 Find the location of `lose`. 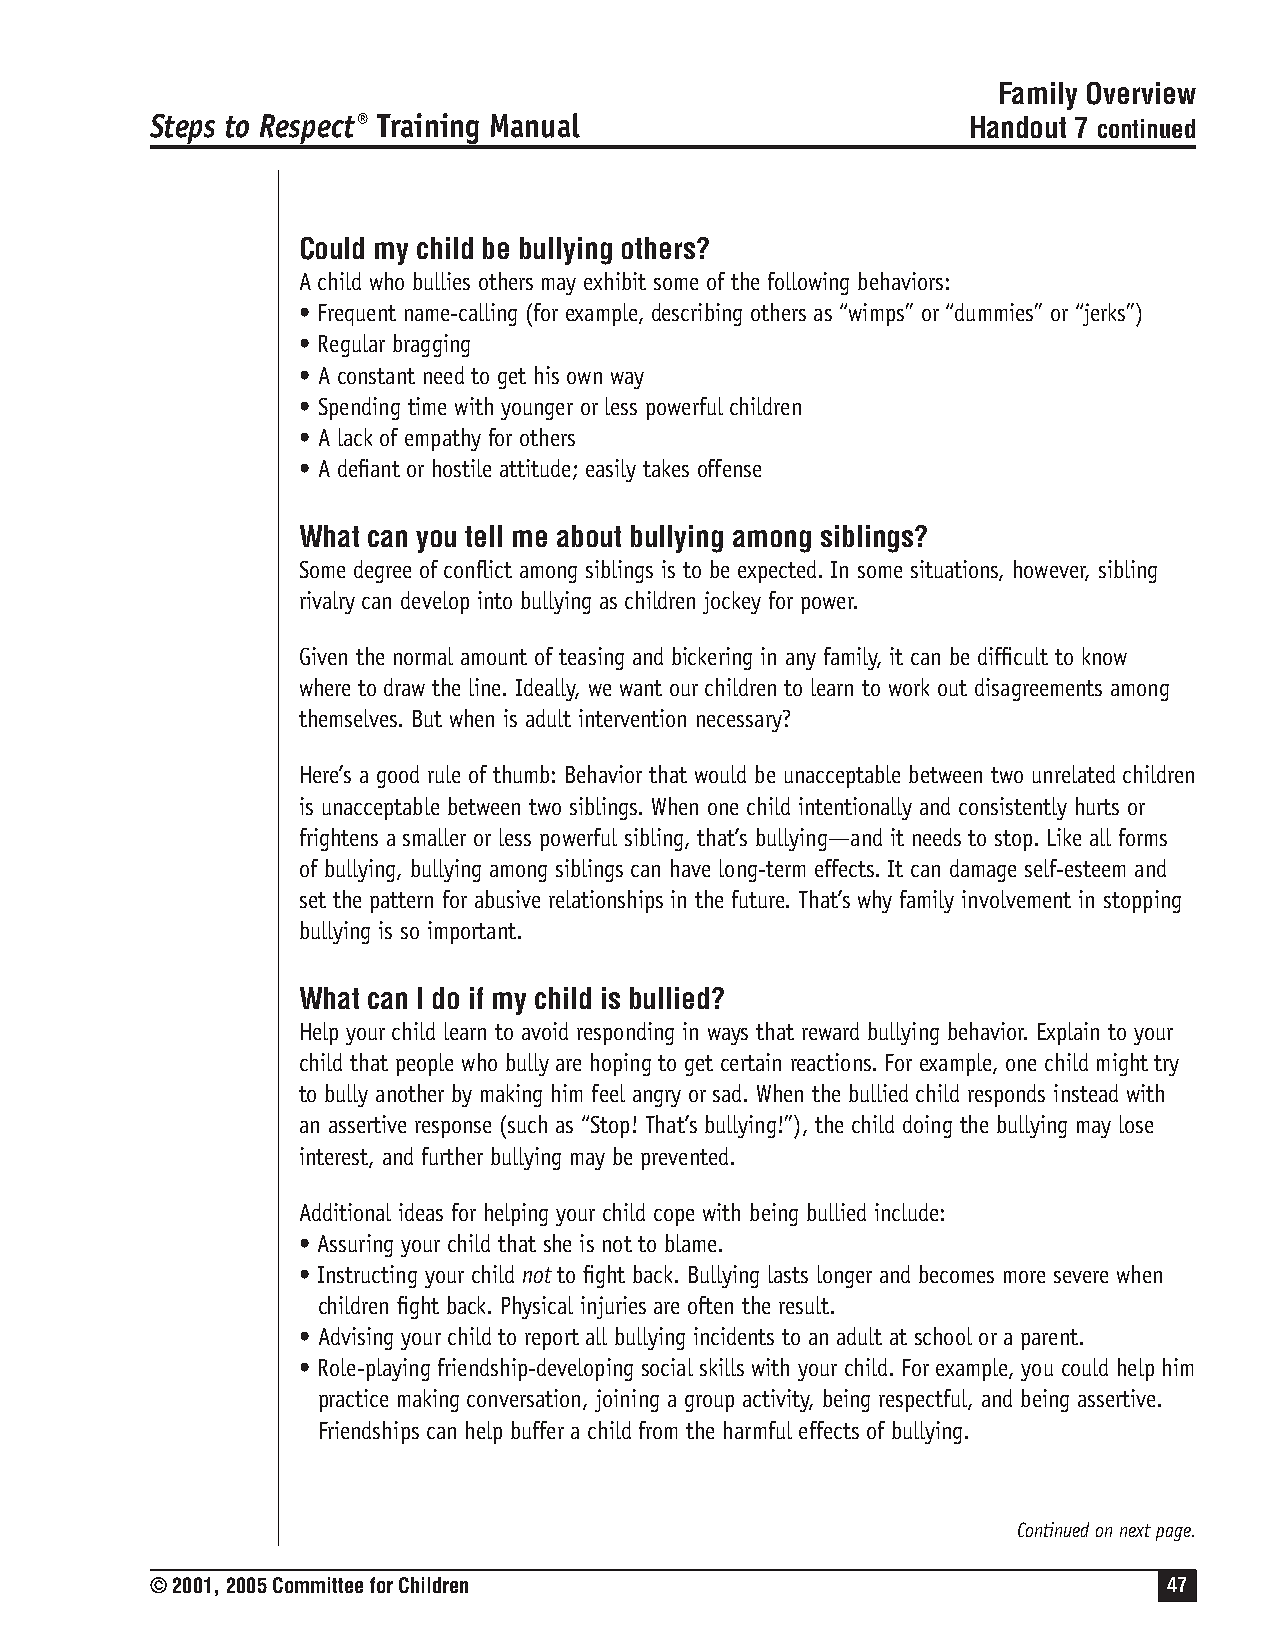

lose is located at coordinates (1136, 1124).
